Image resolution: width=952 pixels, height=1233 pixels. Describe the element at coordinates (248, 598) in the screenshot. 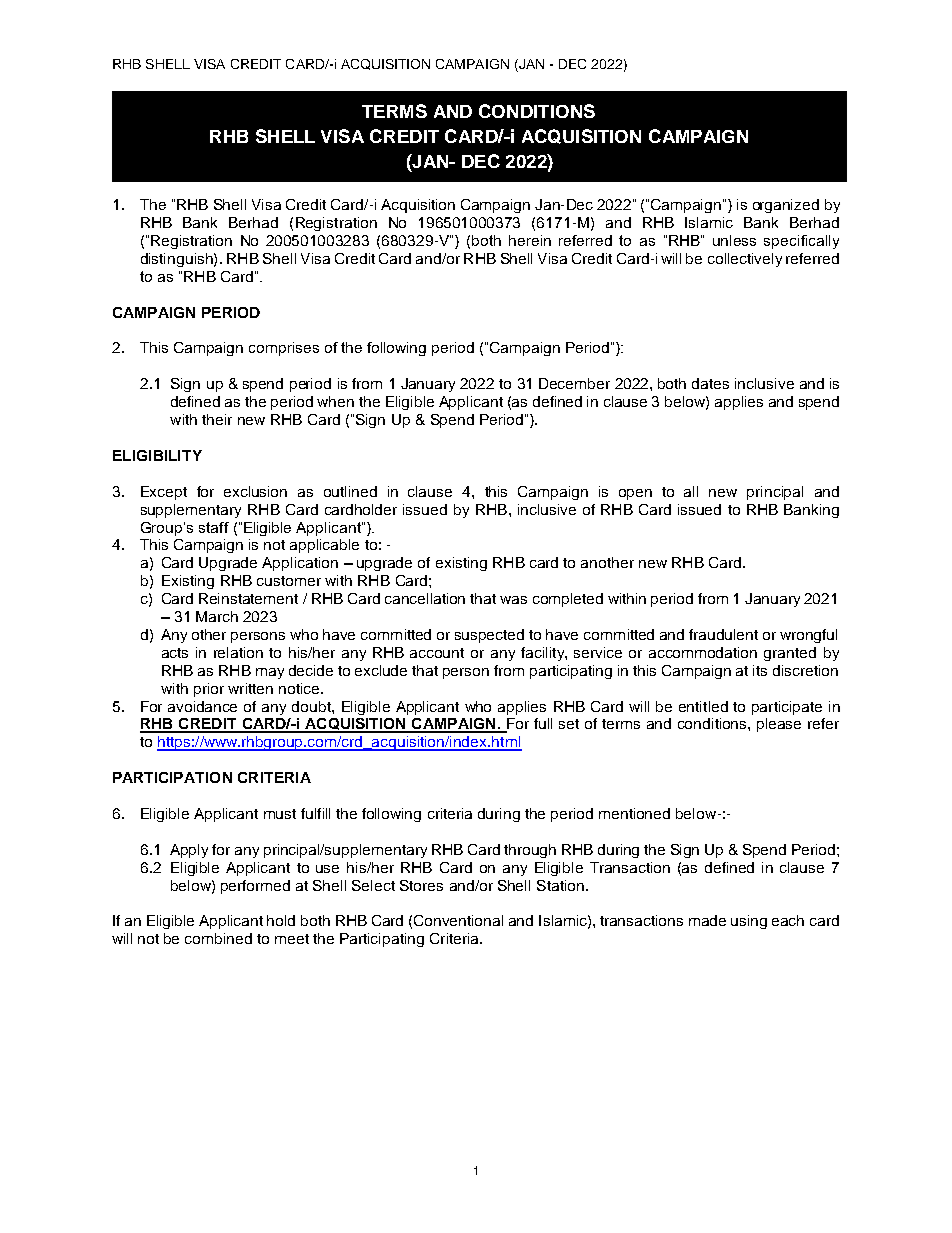

I see `Reinstatement` at that location.
